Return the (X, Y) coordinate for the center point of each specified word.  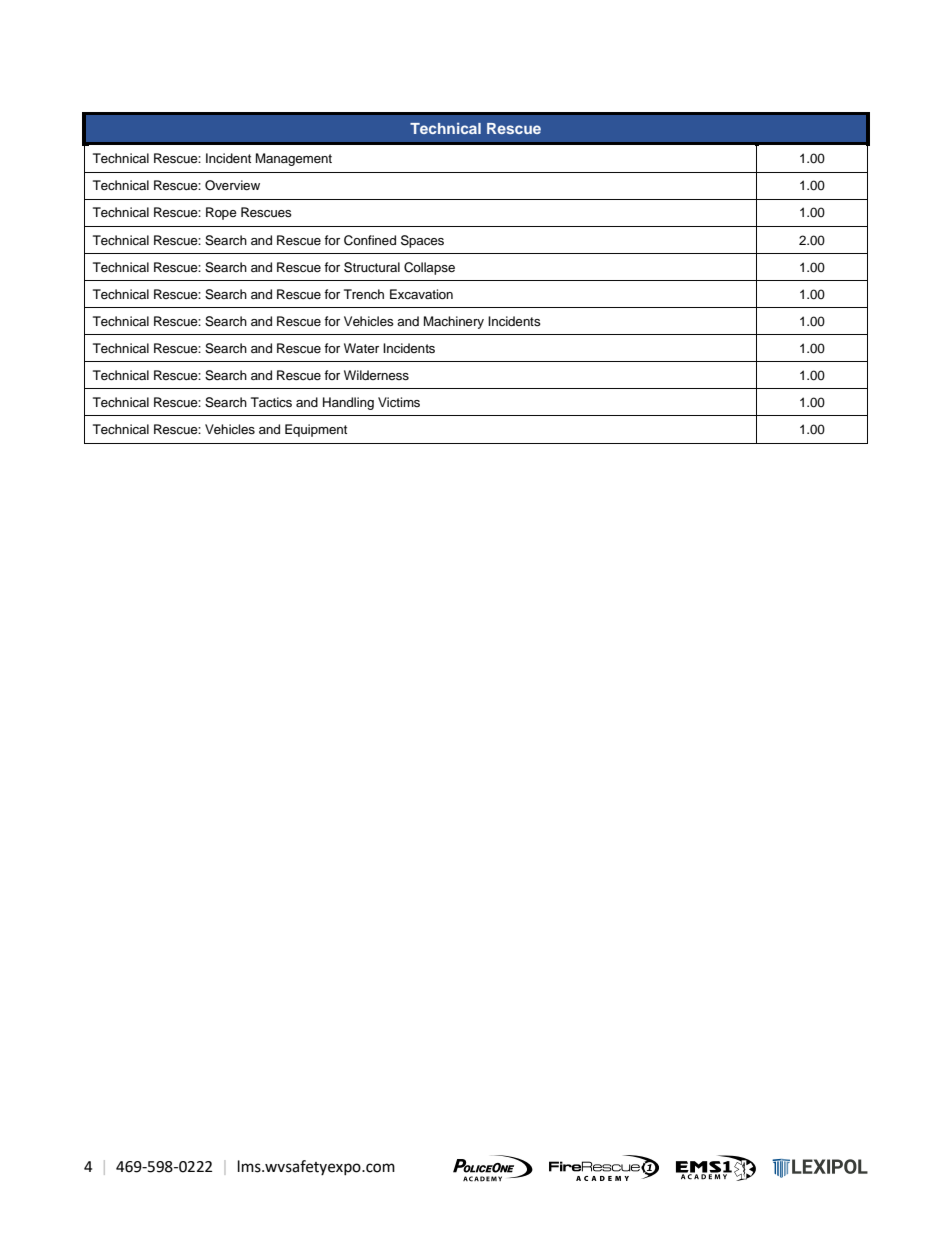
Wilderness (376, 375)
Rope (221, 213)
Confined (370, 240)
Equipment (316, 430)
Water (361, 348)
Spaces (422, 241)
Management (294, 159)
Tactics (271, 402)
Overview (232, 185)
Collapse (429, 268)
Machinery (454, 322)
